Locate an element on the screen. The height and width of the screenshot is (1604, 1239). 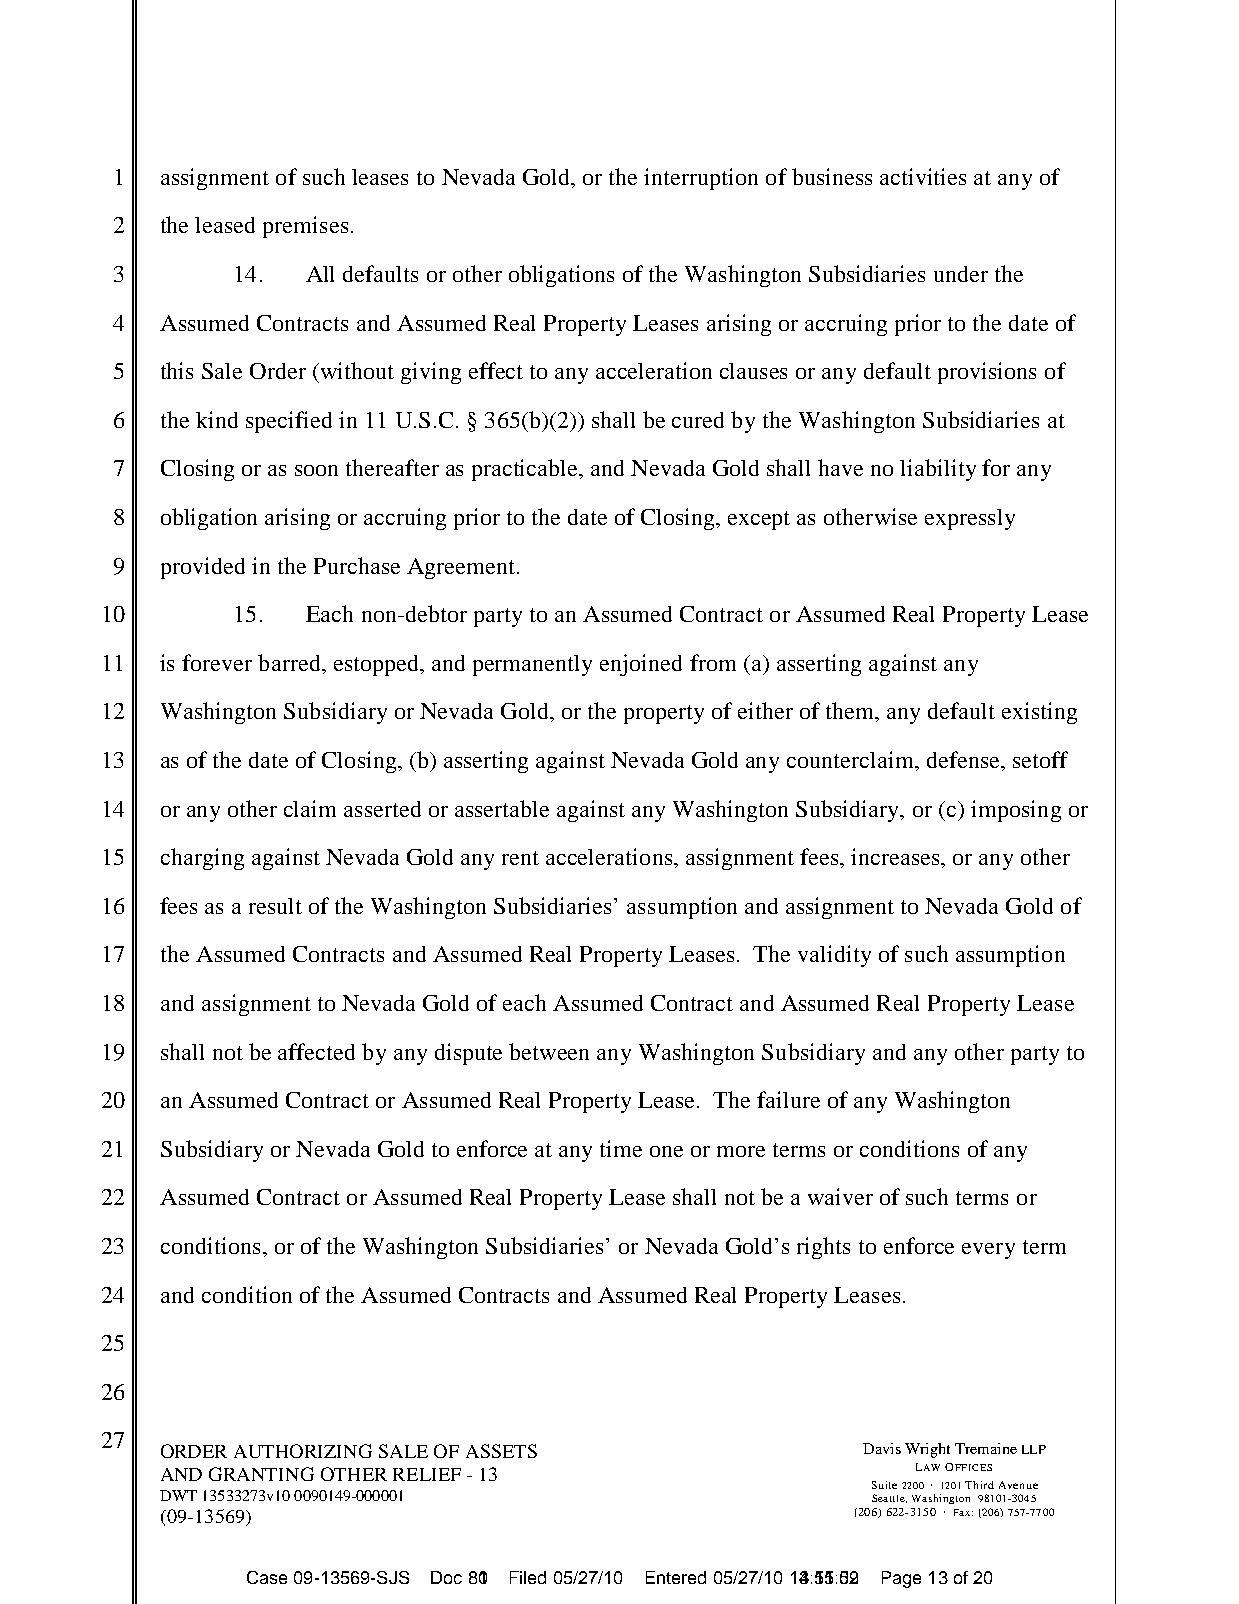
Wright is located at coordinates (927, 1450).
